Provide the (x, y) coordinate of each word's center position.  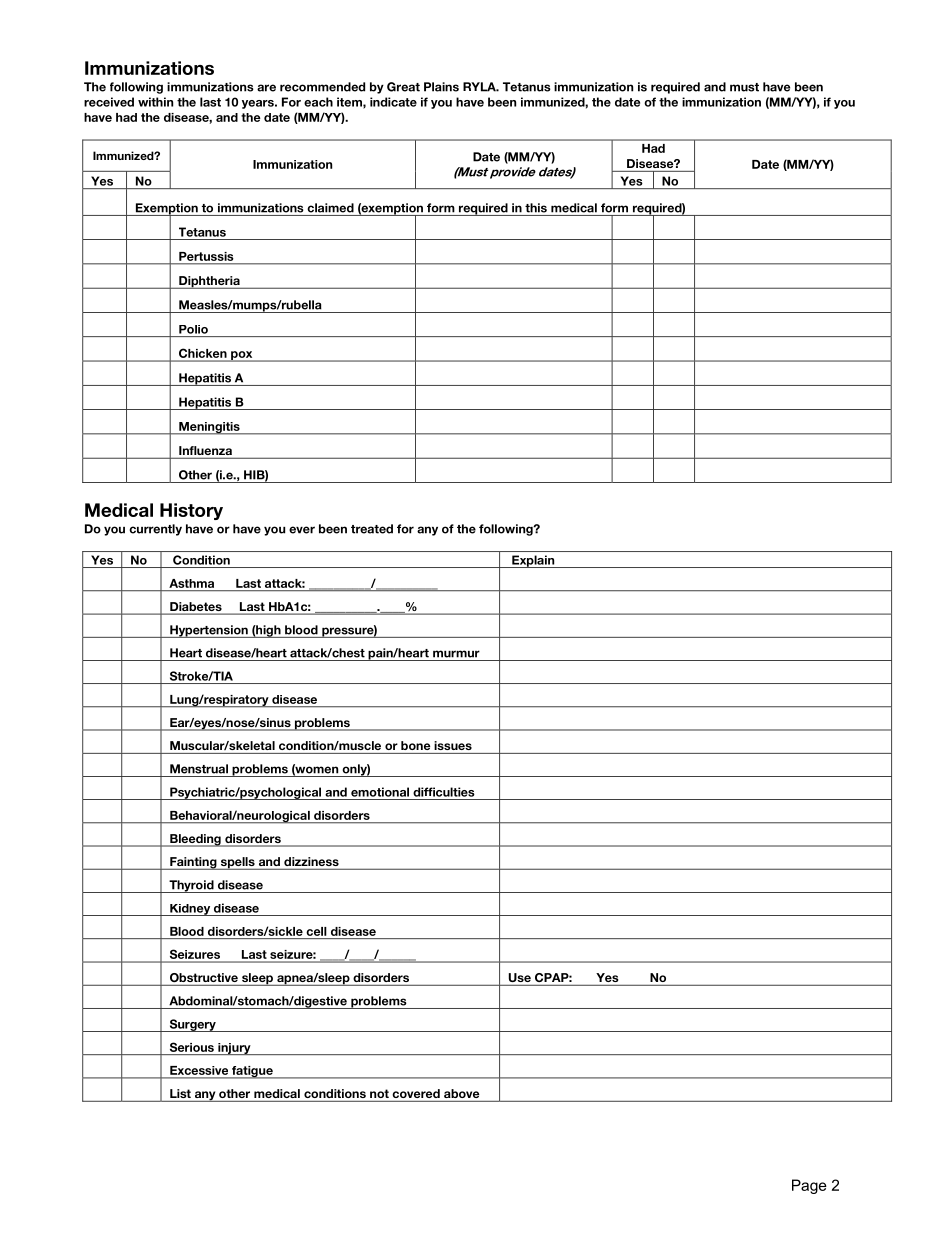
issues (453, 745)
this (536, 208)
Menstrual (199, 769)
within (155, 102)
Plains (441, 87)
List (180, 1093)
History (191, 511)
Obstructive (204, 977)
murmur (456, 654)
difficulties (444, 792)
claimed (330, 208)
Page (809, 1186)
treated (372, 529)
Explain (533, 561)
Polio (193, 329)
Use (520, 977)
